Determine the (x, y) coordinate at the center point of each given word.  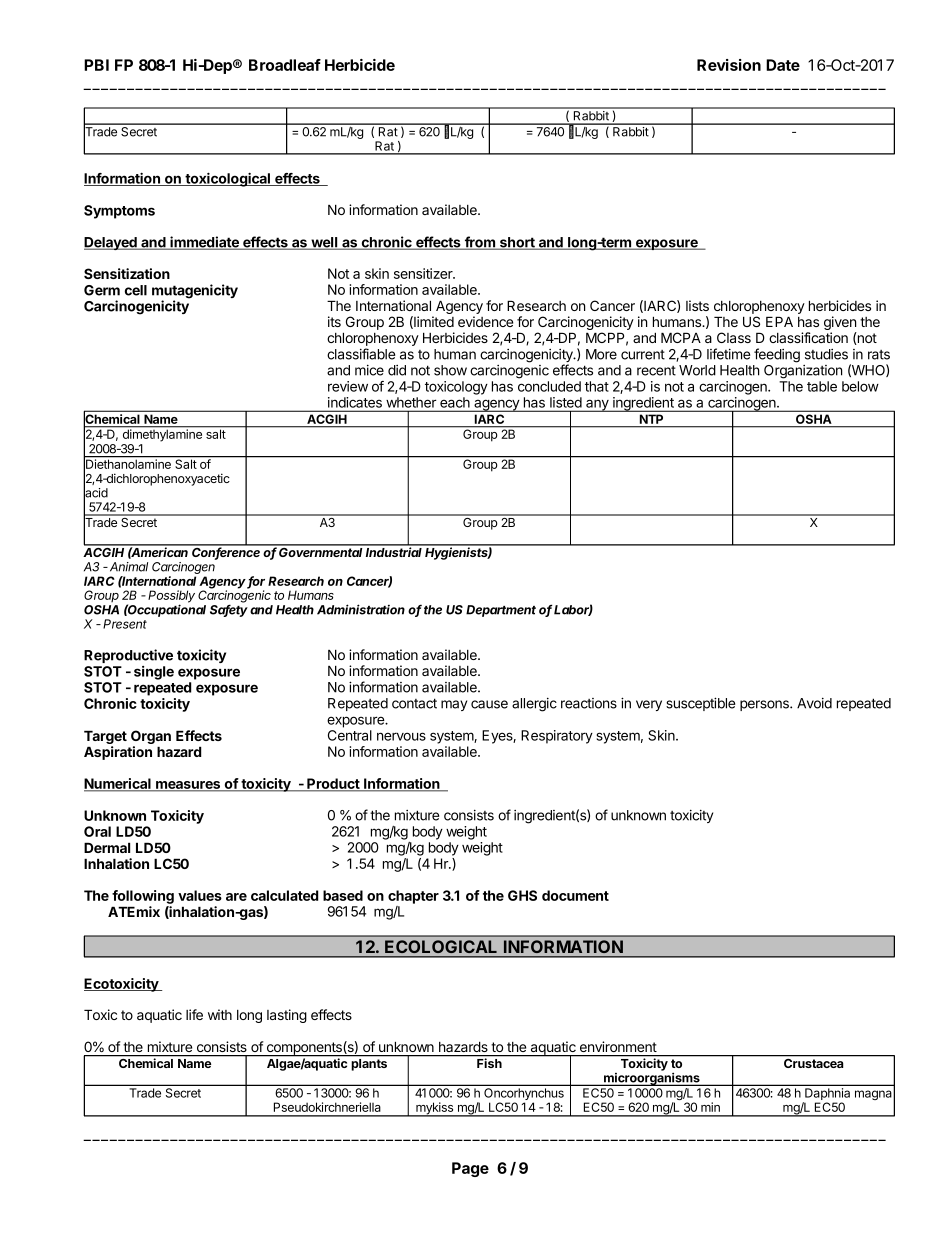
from (479, 243)
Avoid (814, 703)
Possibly (171, 597)
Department (501, 611)
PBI (96, 65)
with (220, 1014)
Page (470, 1169)
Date (783, 65)
